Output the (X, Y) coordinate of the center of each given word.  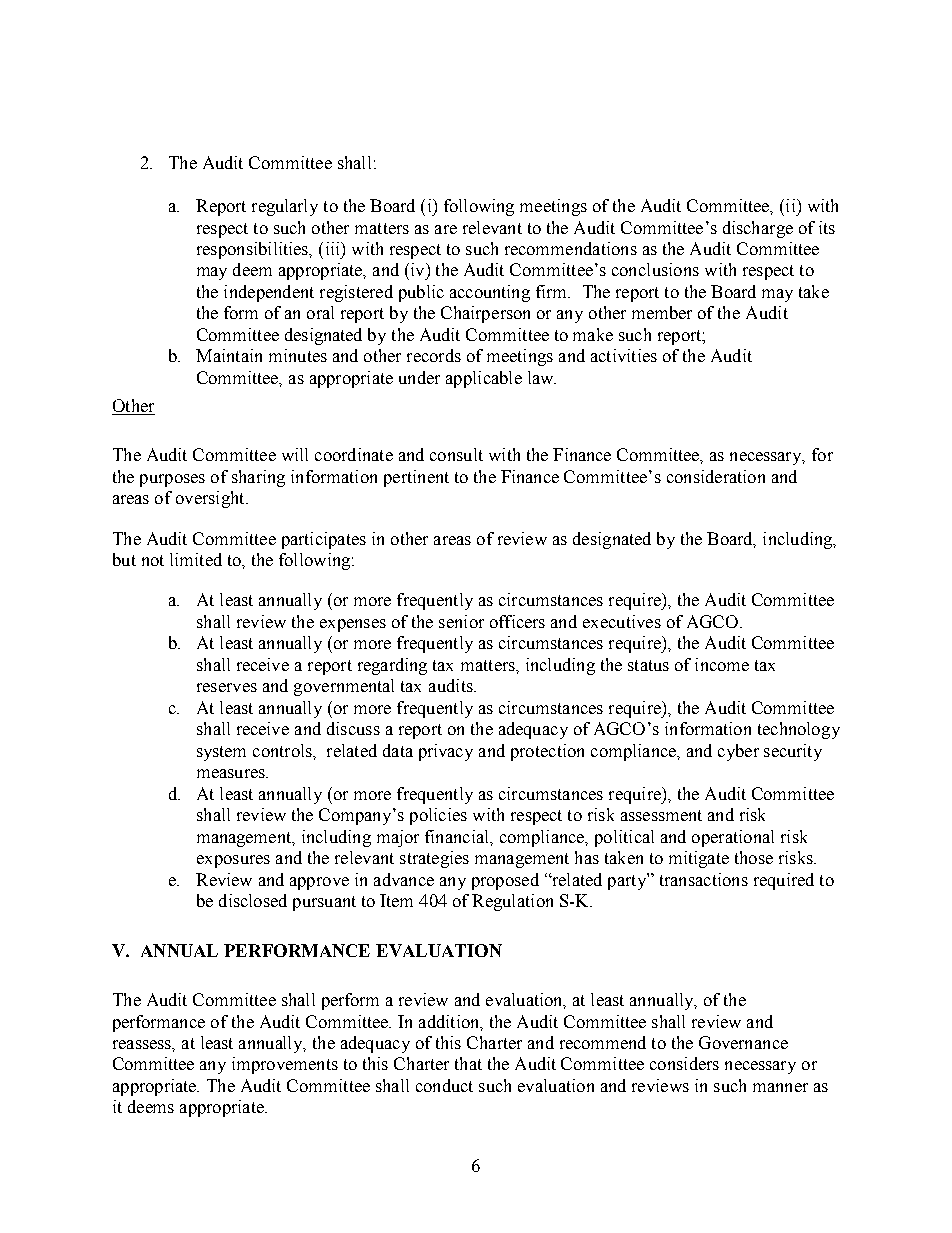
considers (684, 1063)
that (468, 1063)
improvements (285, 1065)
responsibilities (254, 250)
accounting (490, 293)
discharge (758, 229)
